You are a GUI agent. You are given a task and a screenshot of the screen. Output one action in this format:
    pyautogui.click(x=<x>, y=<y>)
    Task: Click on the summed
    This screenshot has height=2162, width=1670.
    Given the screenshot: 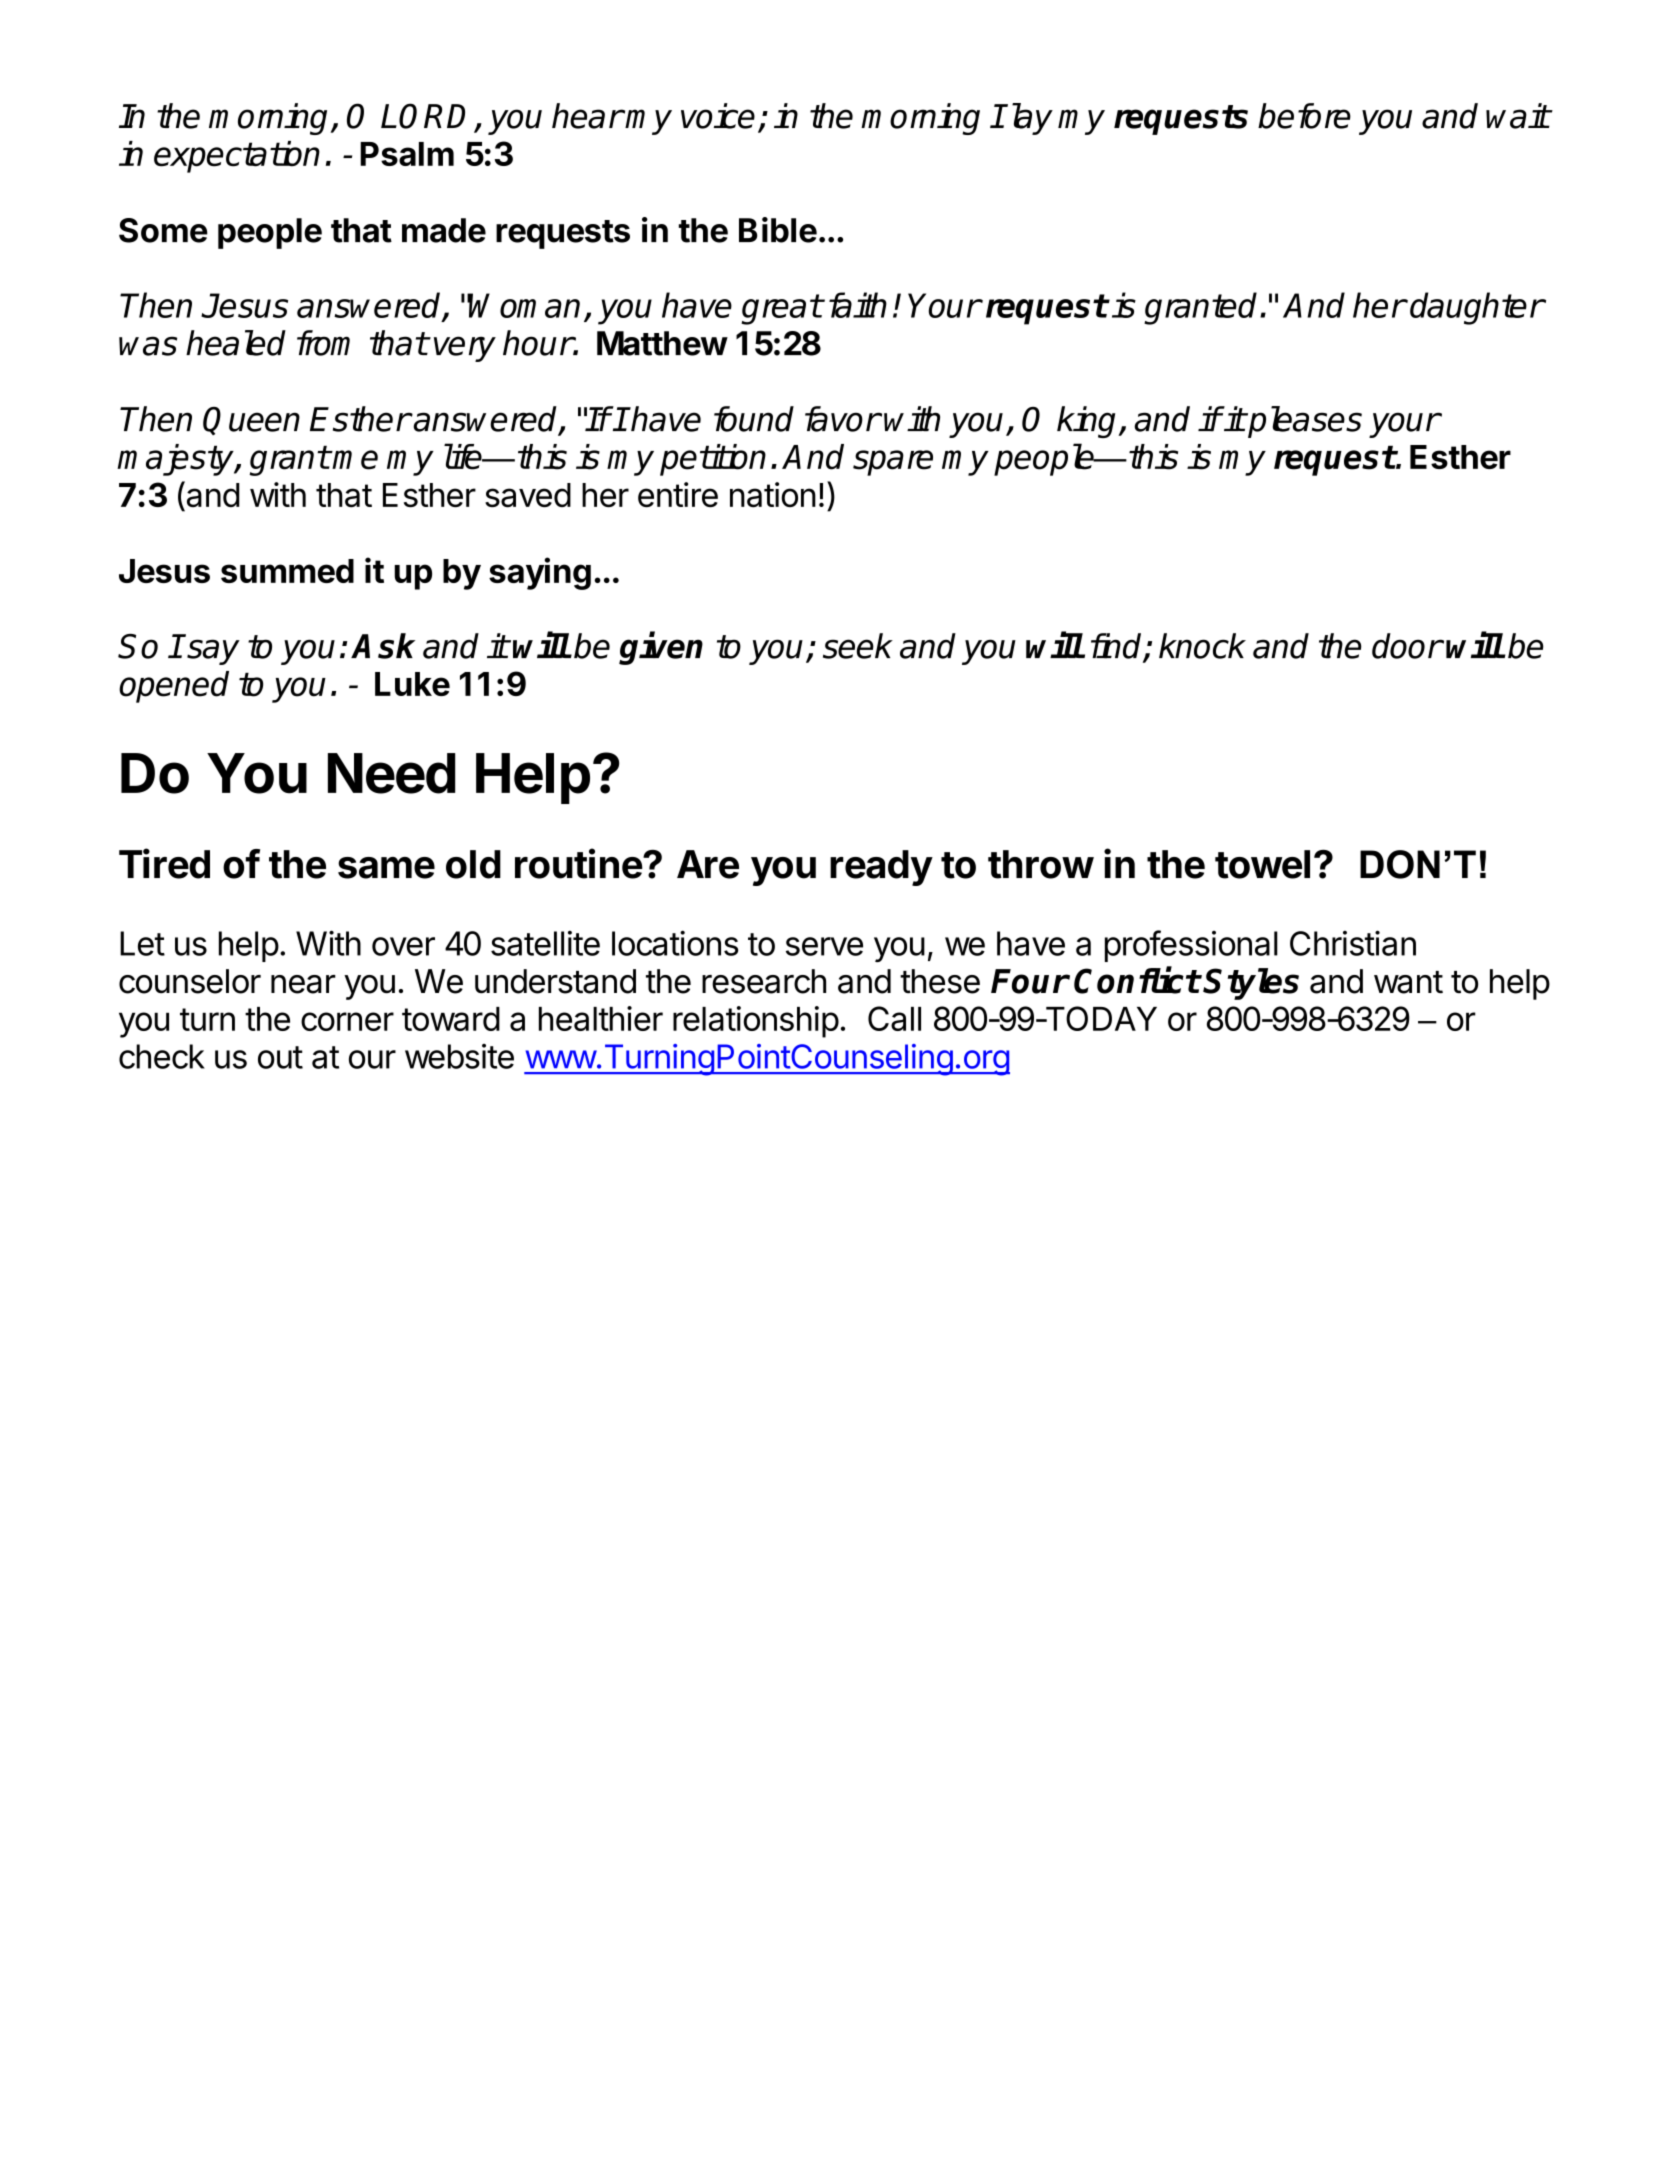 What is the action you would take?
    pyautogui.click(x=287, y=571)
